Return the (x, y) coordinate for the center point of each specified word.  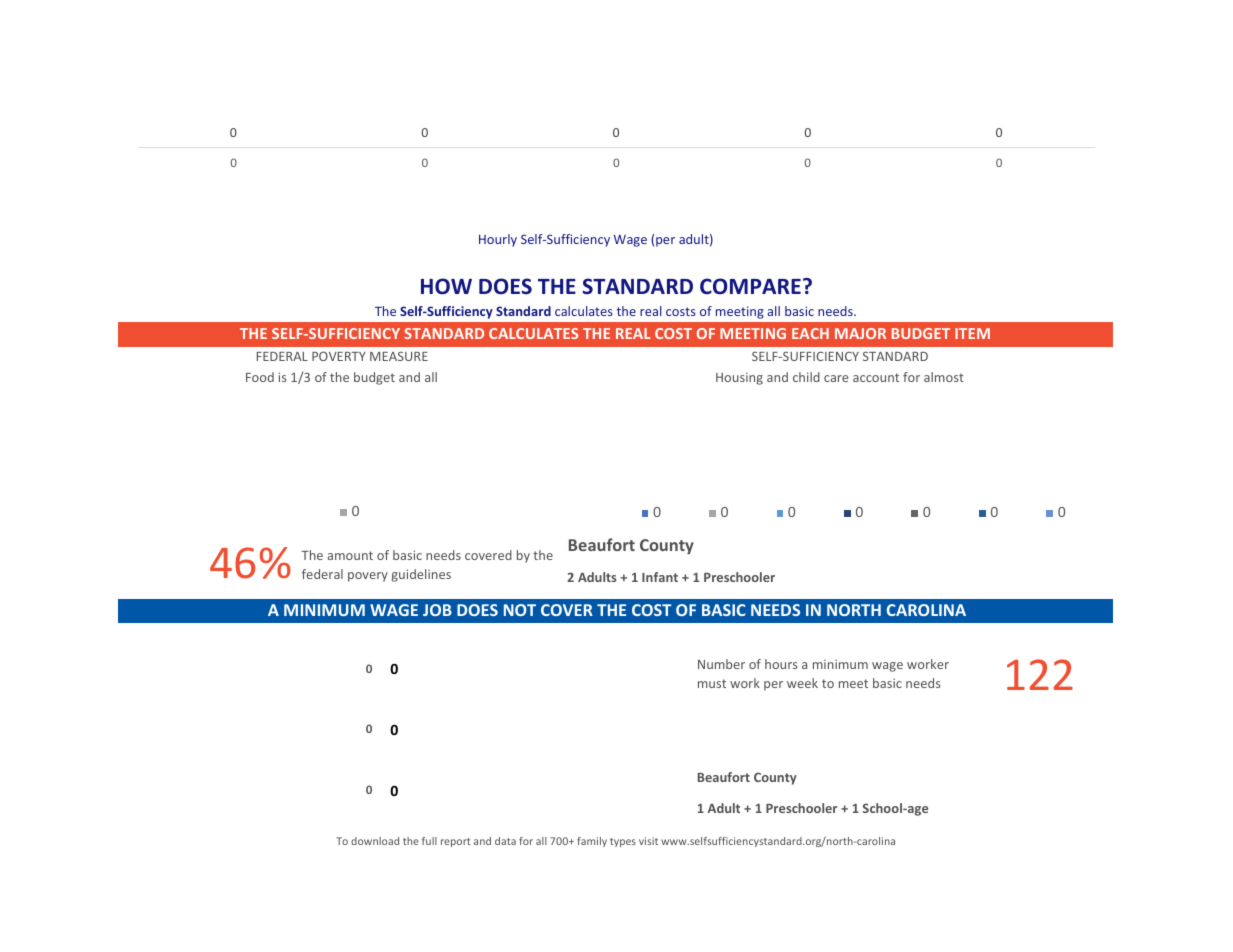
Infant (660, 577)
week (802, 683)
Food (260, 377)
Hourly (498, 240)
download (375, 841)
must (712, 683)
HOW (446, 286)
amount (350, 555)
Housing (739, 379)
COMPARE (750, 286)
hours (781, 664)
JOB (437, 610)
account (876, 377)
